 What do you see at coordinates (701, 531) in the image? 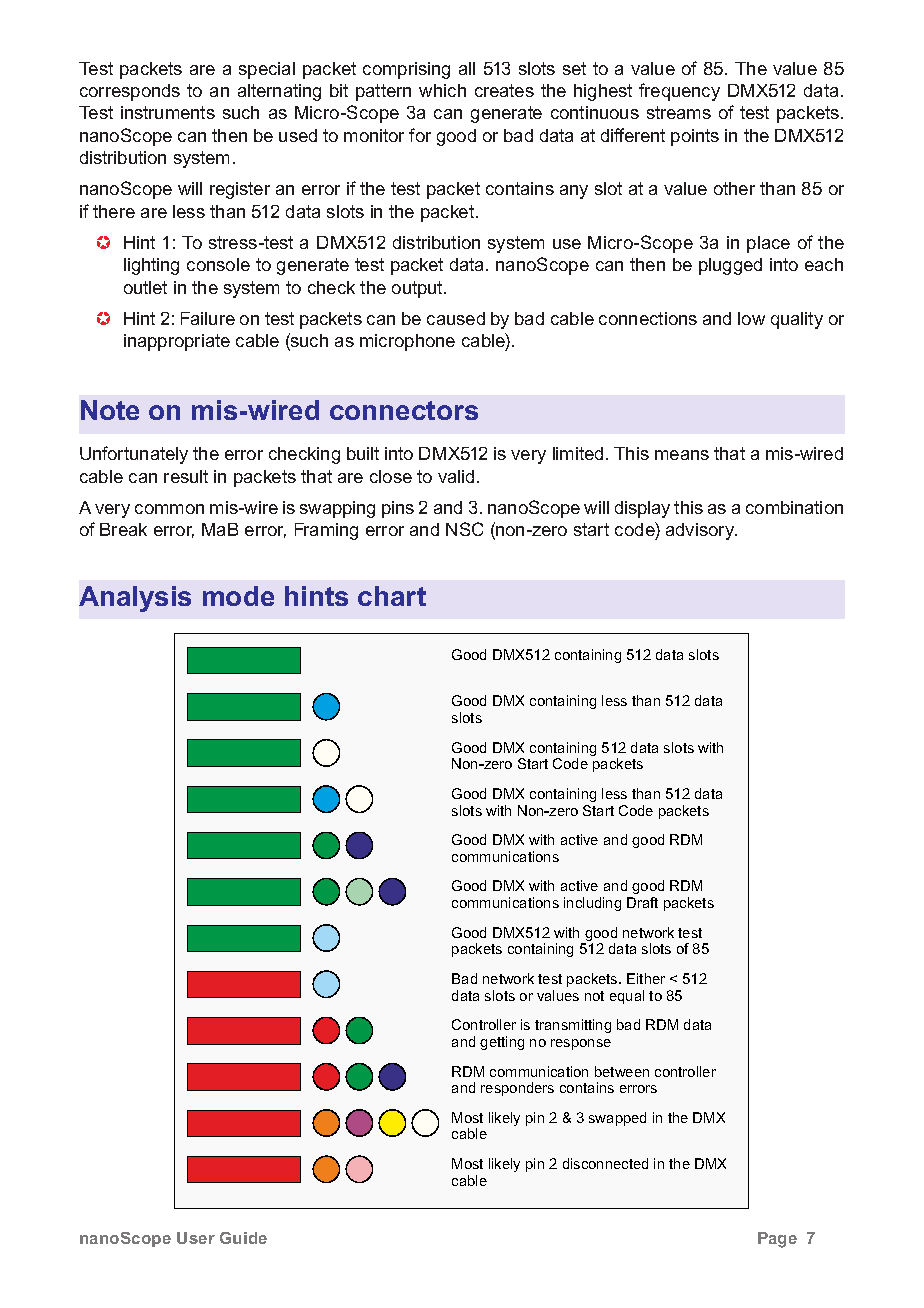
I see `advisory` at bounding box center [701, 531].
